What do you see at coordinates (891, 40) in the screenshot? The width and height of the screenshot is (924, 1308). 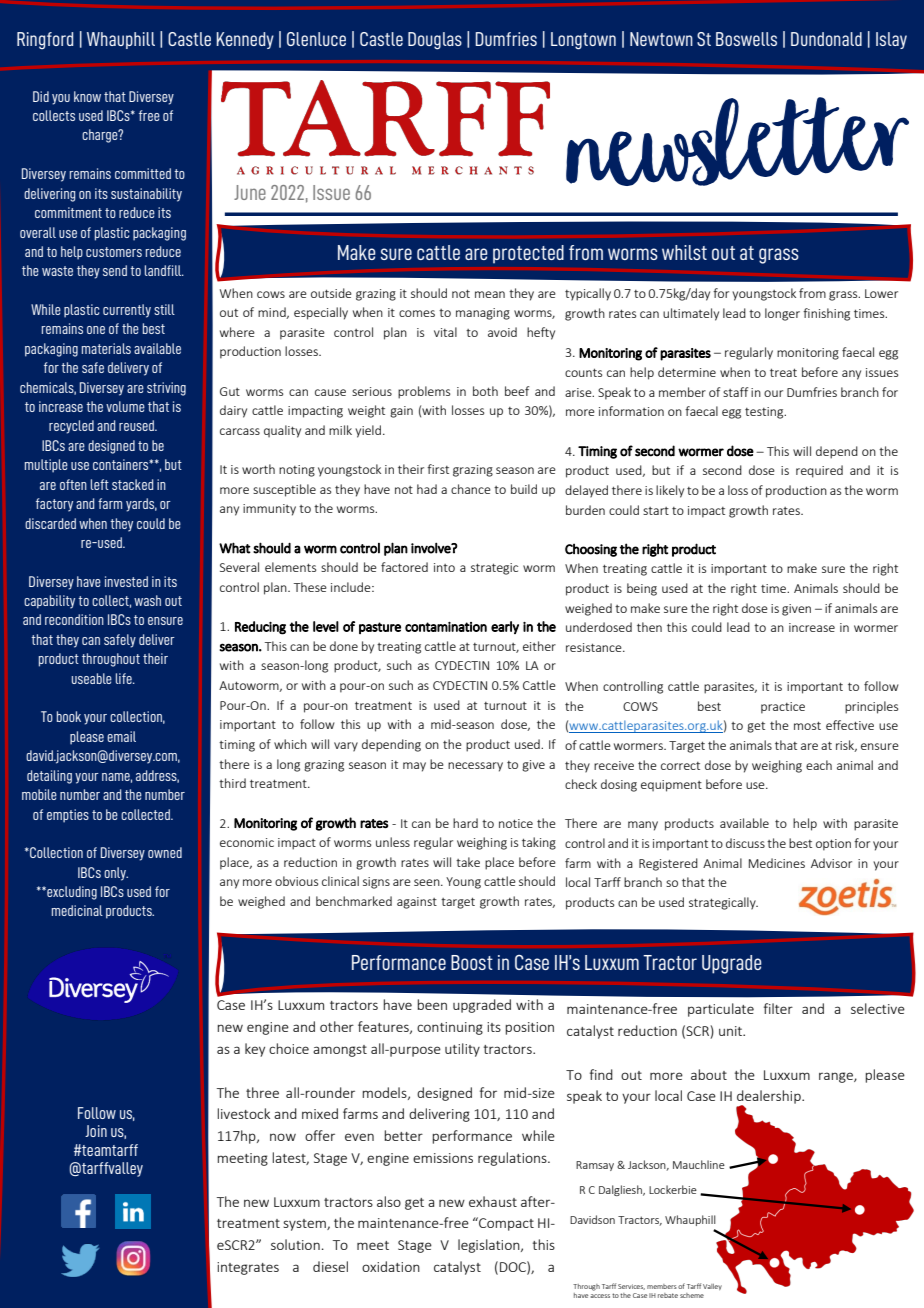 I see `Islay` at bounding box center [891, 40].
